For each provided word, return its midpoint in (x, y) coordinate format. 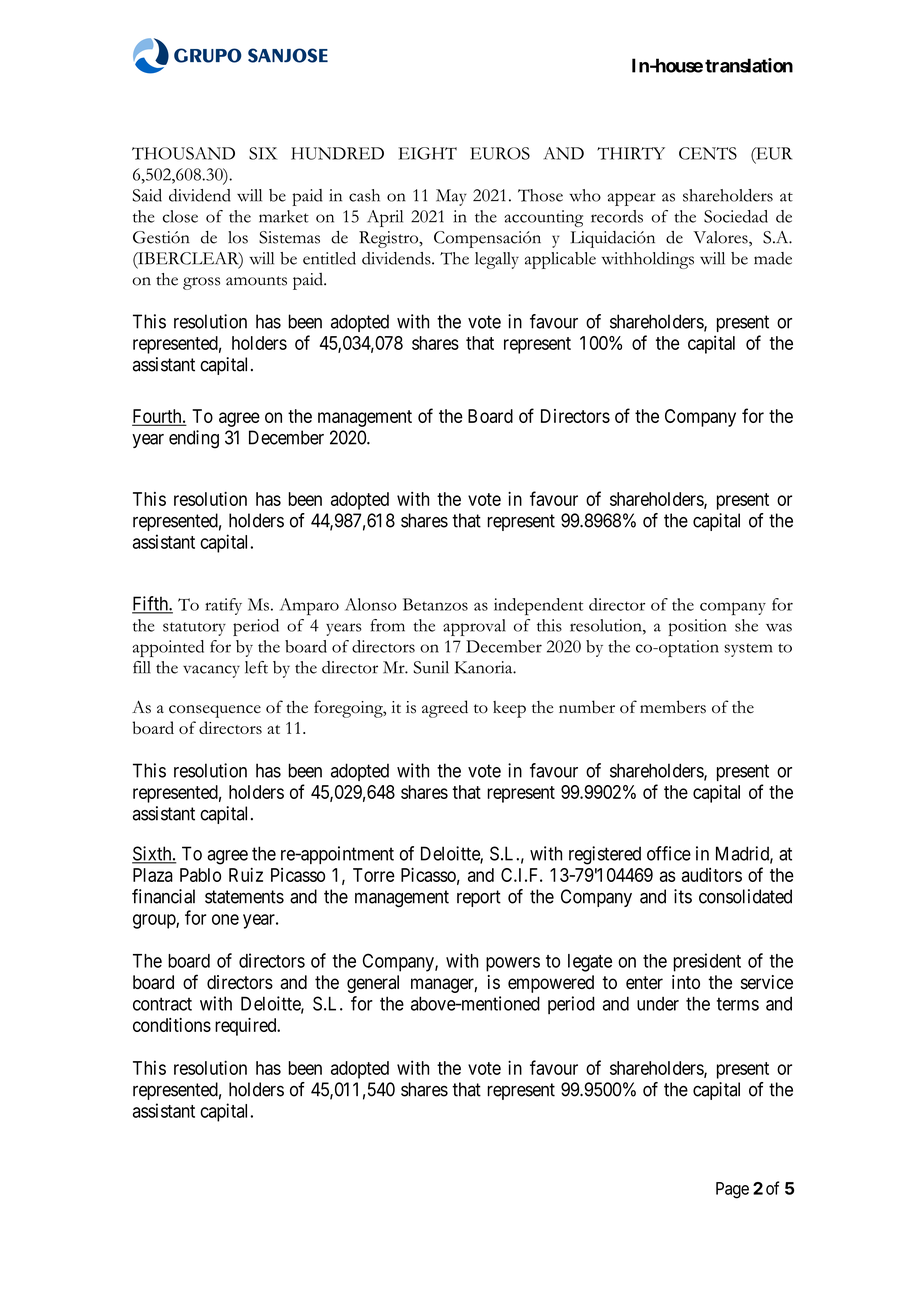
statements (244, 897)
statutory (194, 629)
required (247, 1027)
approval (474, 627)
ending (194, 439)
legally (497, 260)
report (479, 898)
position (698, 627)
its (683, 896)
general (373, 984)
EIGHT (427, 153)
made (773, 258)
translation (749, 65)
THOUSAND (183, 153)
